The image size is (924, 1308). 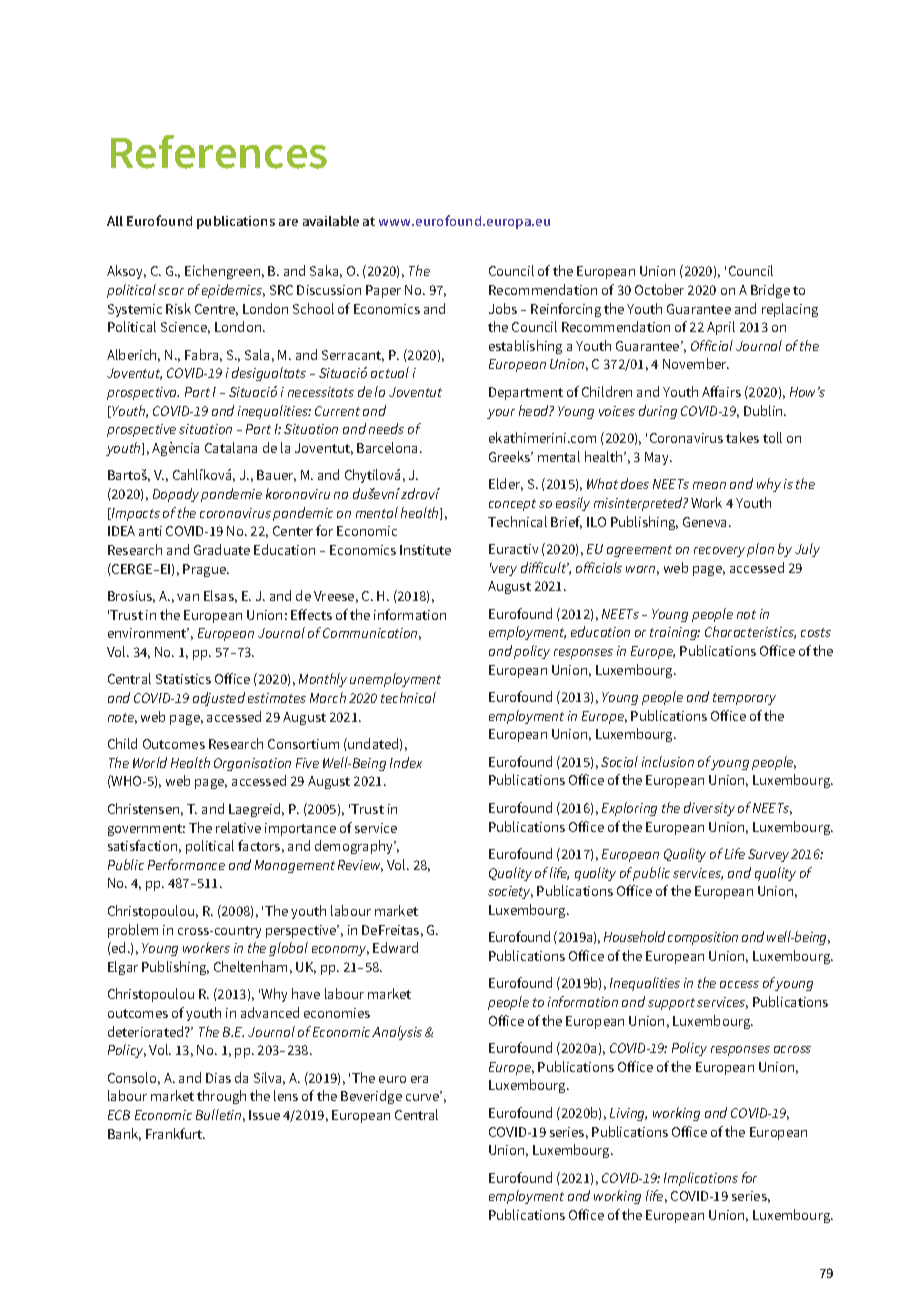 I want to click on References, so click(x=219, y=152).
